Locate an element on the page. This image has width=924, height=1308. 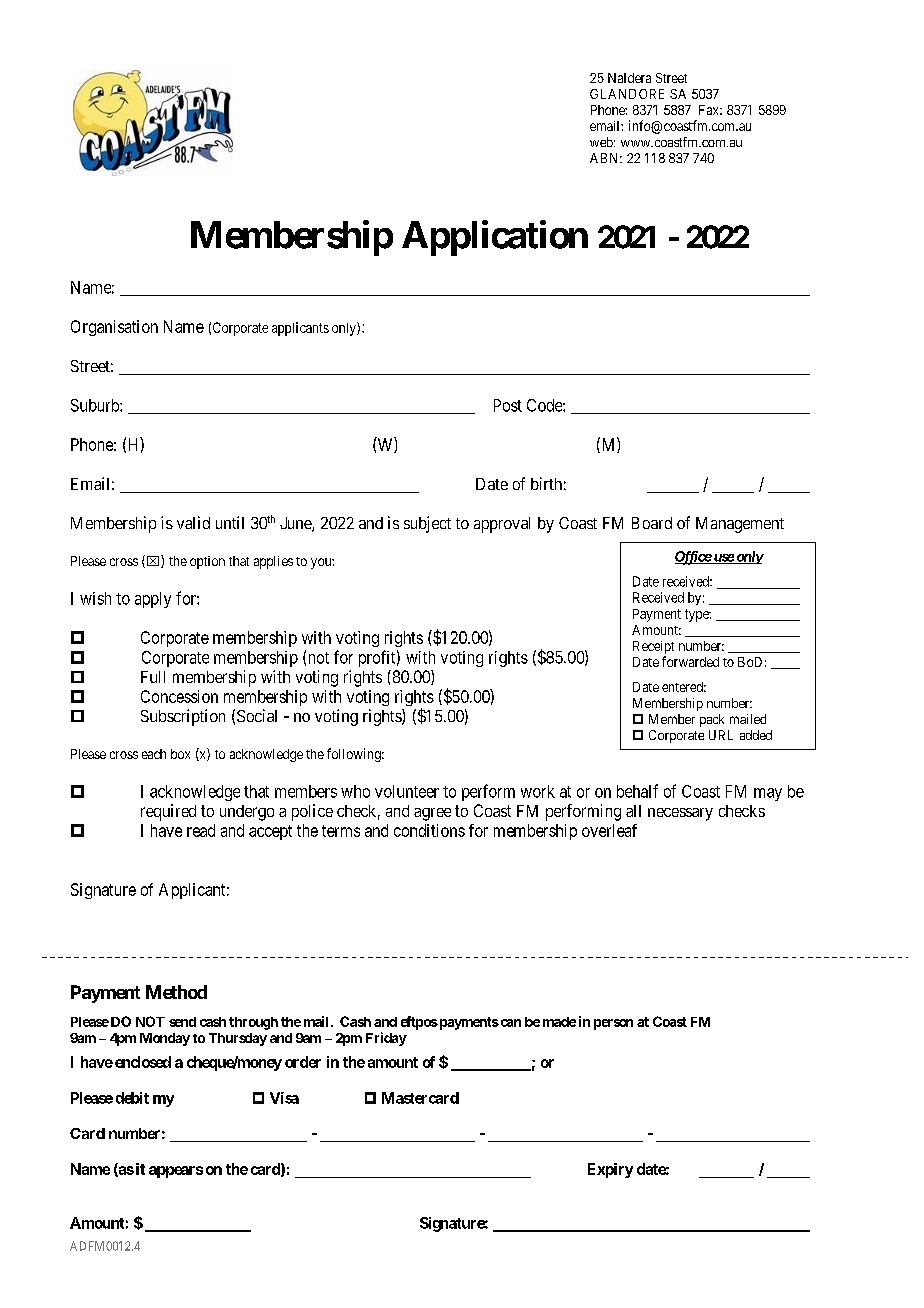
Concession is located at coordinates (179, 696).
